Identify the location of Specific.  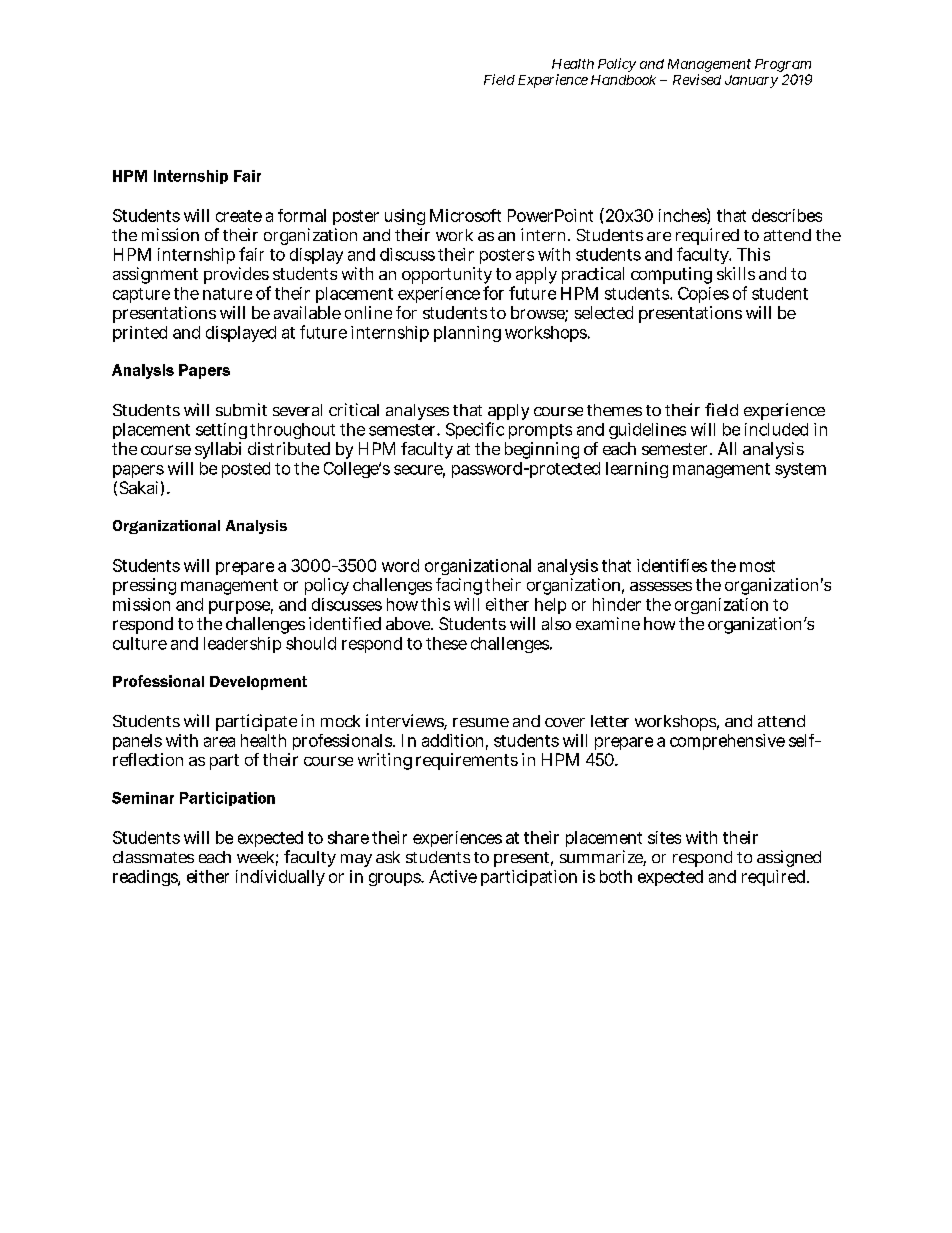
(475, 430).
